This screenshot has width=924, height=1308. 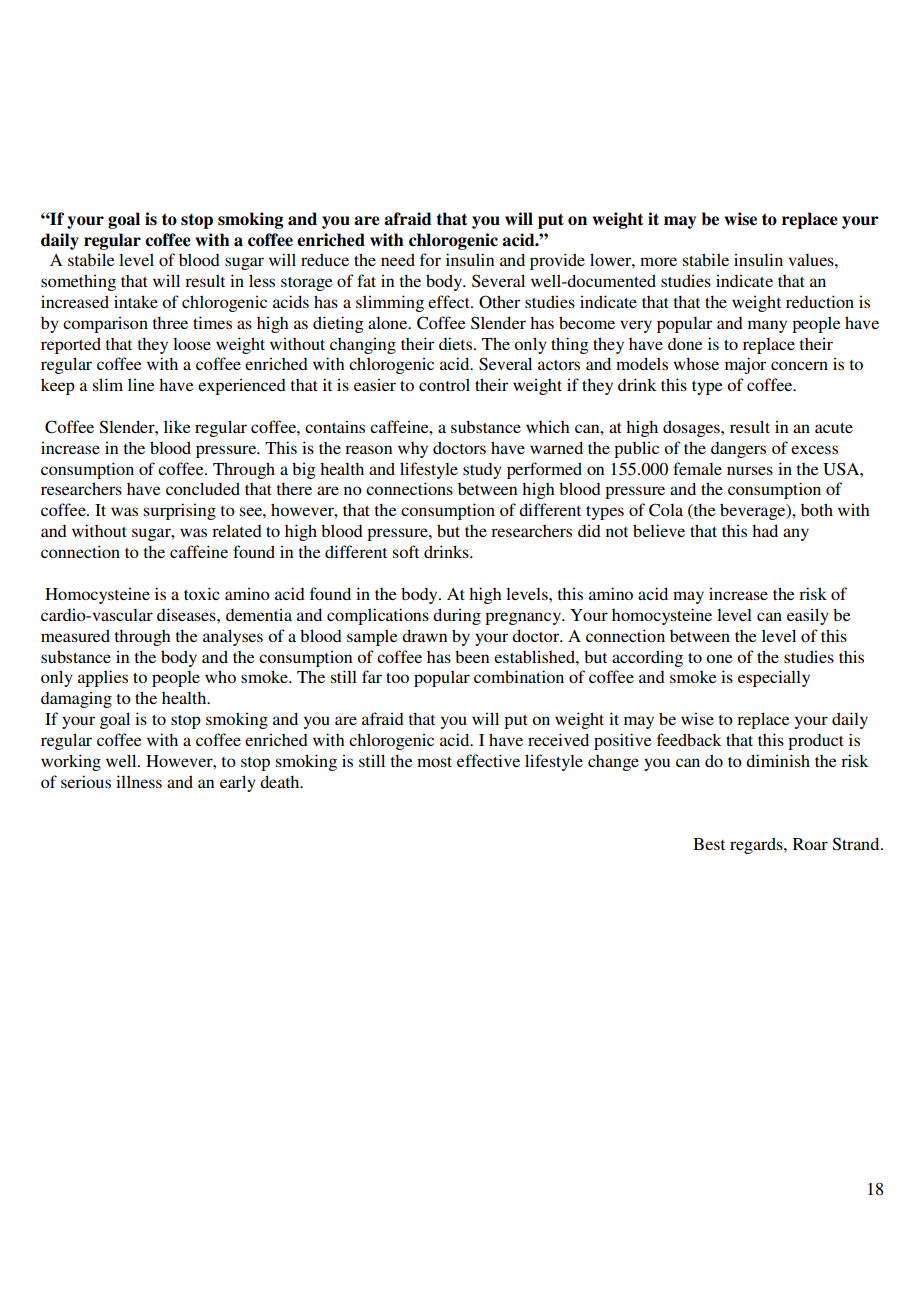 What do you see at coordinates (139, 781) in the screenshot?
I see `illness` at bounding box center [139, 781].
